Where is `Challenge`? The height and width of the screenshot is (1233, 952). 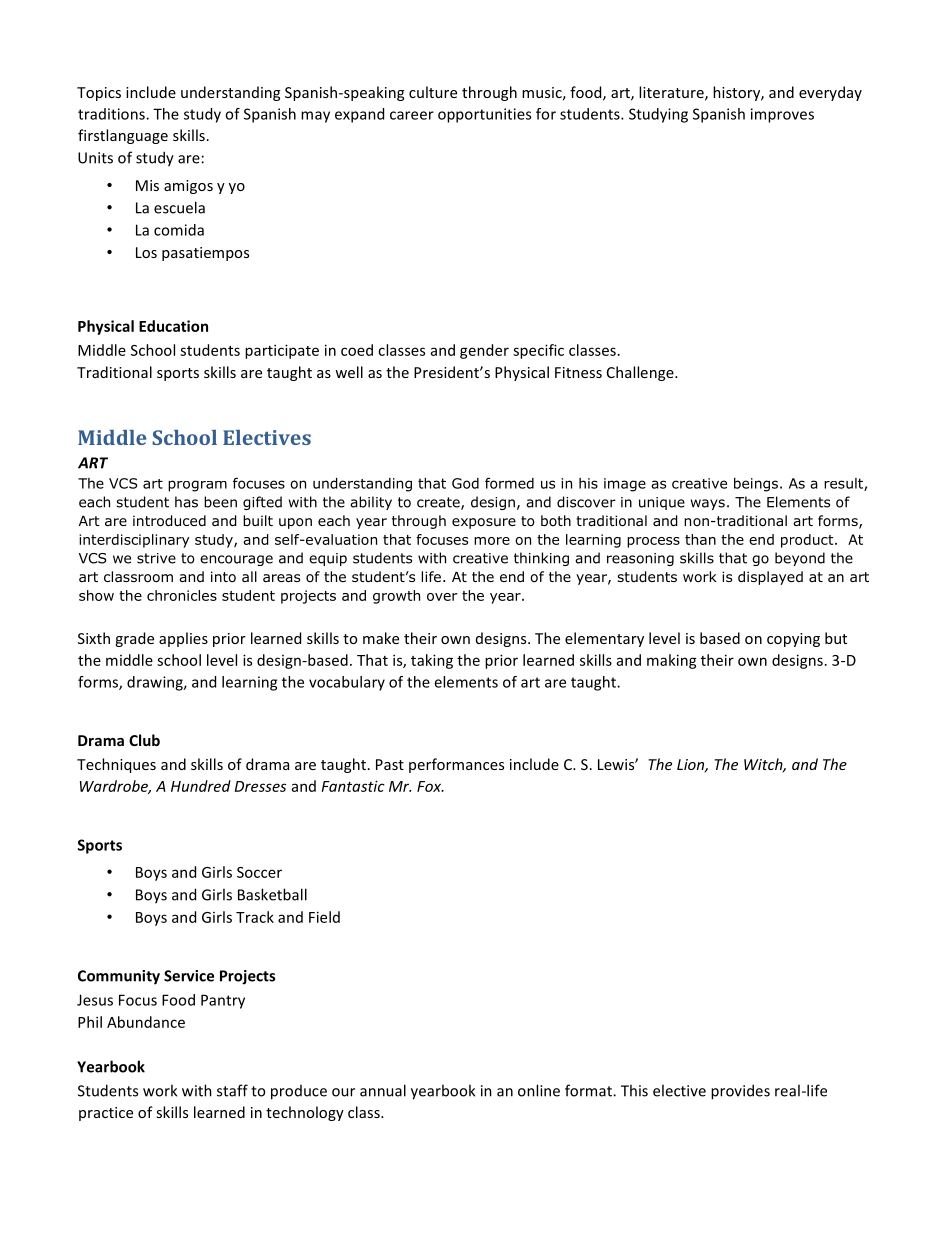
Challenge is located at coordinates (641, 373).
